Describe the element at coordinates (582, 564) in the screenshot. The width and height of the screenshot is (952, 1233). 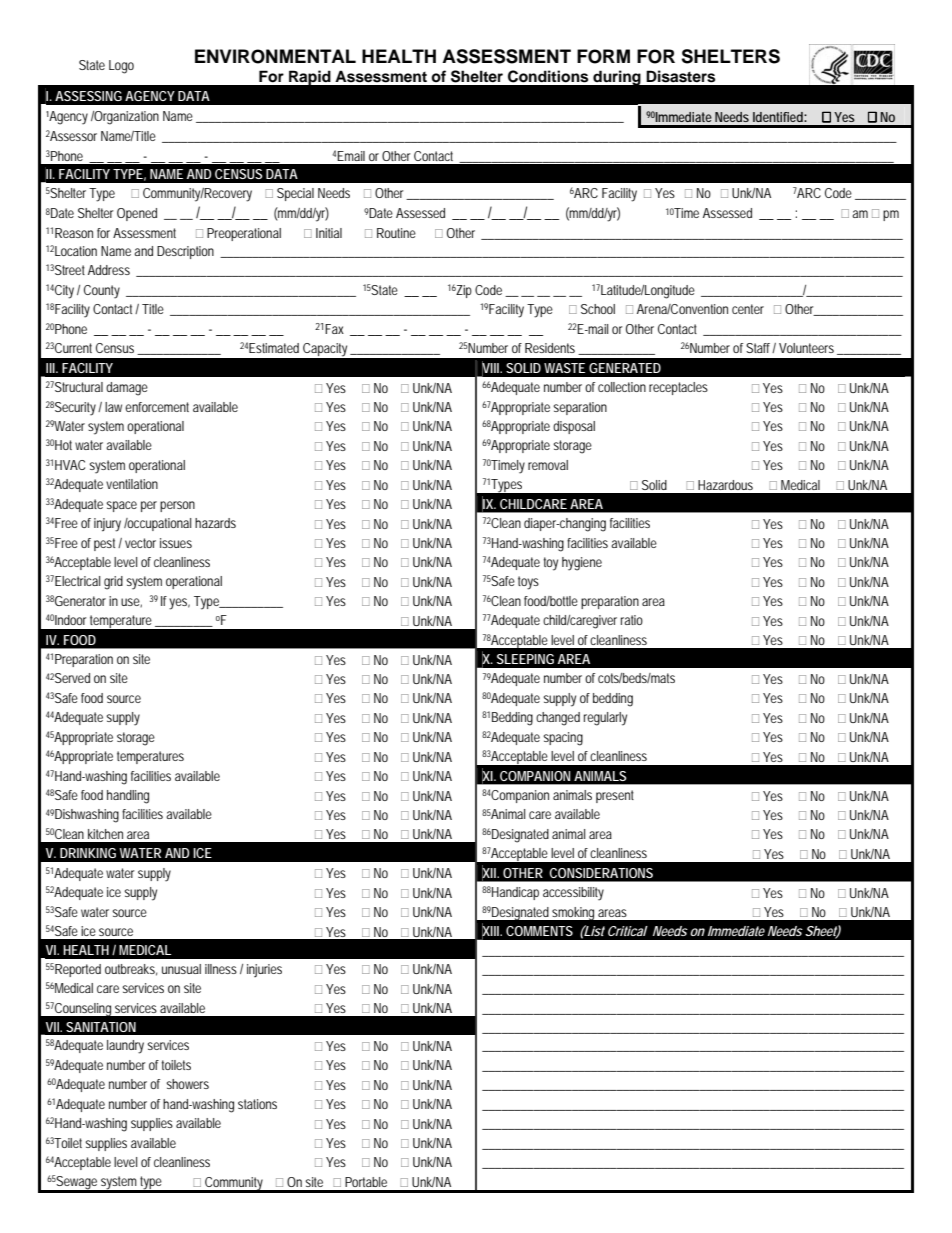
I see `hygiene` at that location.
